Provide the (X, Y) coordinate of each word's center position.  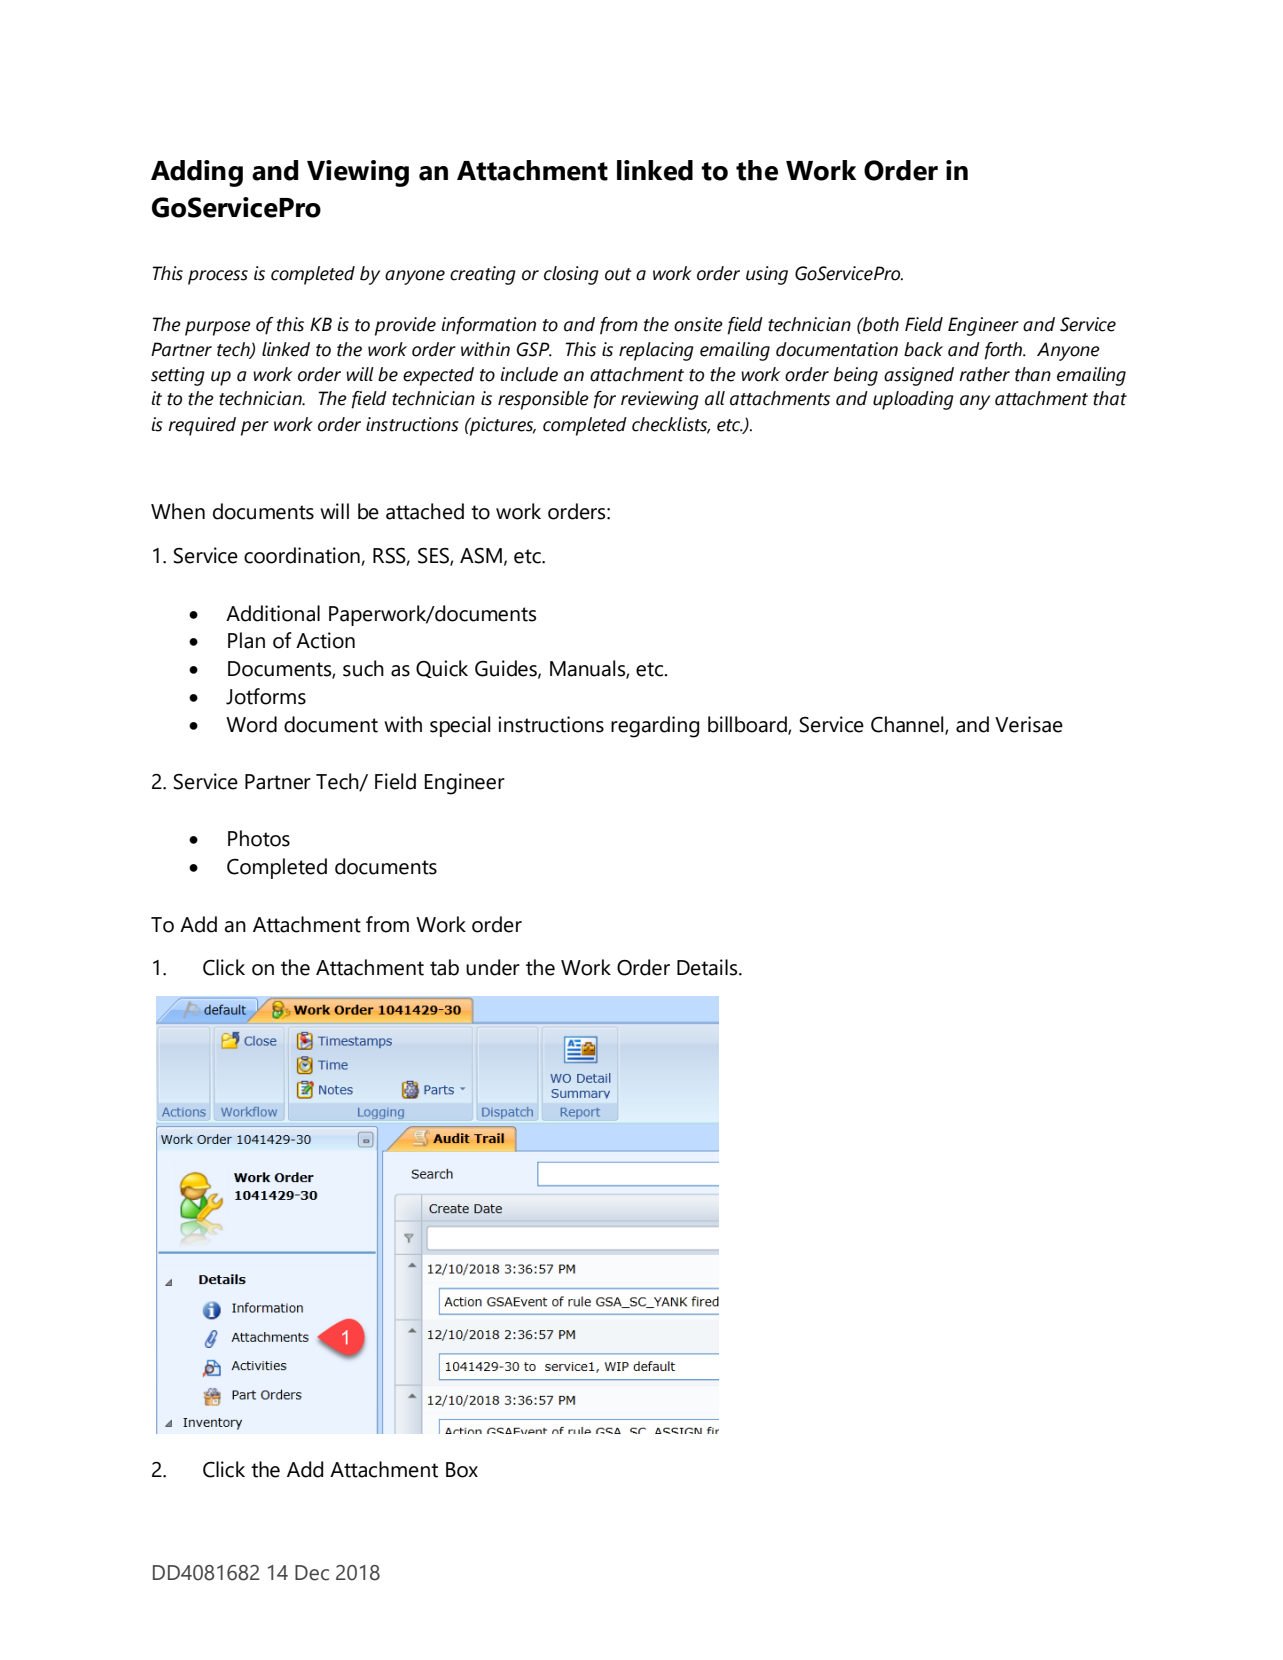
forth (1004, 351)
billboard (748, 725)
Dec (312, 1573)
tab (444, 967)
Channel (908, 725)
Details (708, 967)
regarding (655, 727)
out (618, 274)
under (493, 967)
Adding (197, 173)
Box (462, 1470)
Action (325, 640)
